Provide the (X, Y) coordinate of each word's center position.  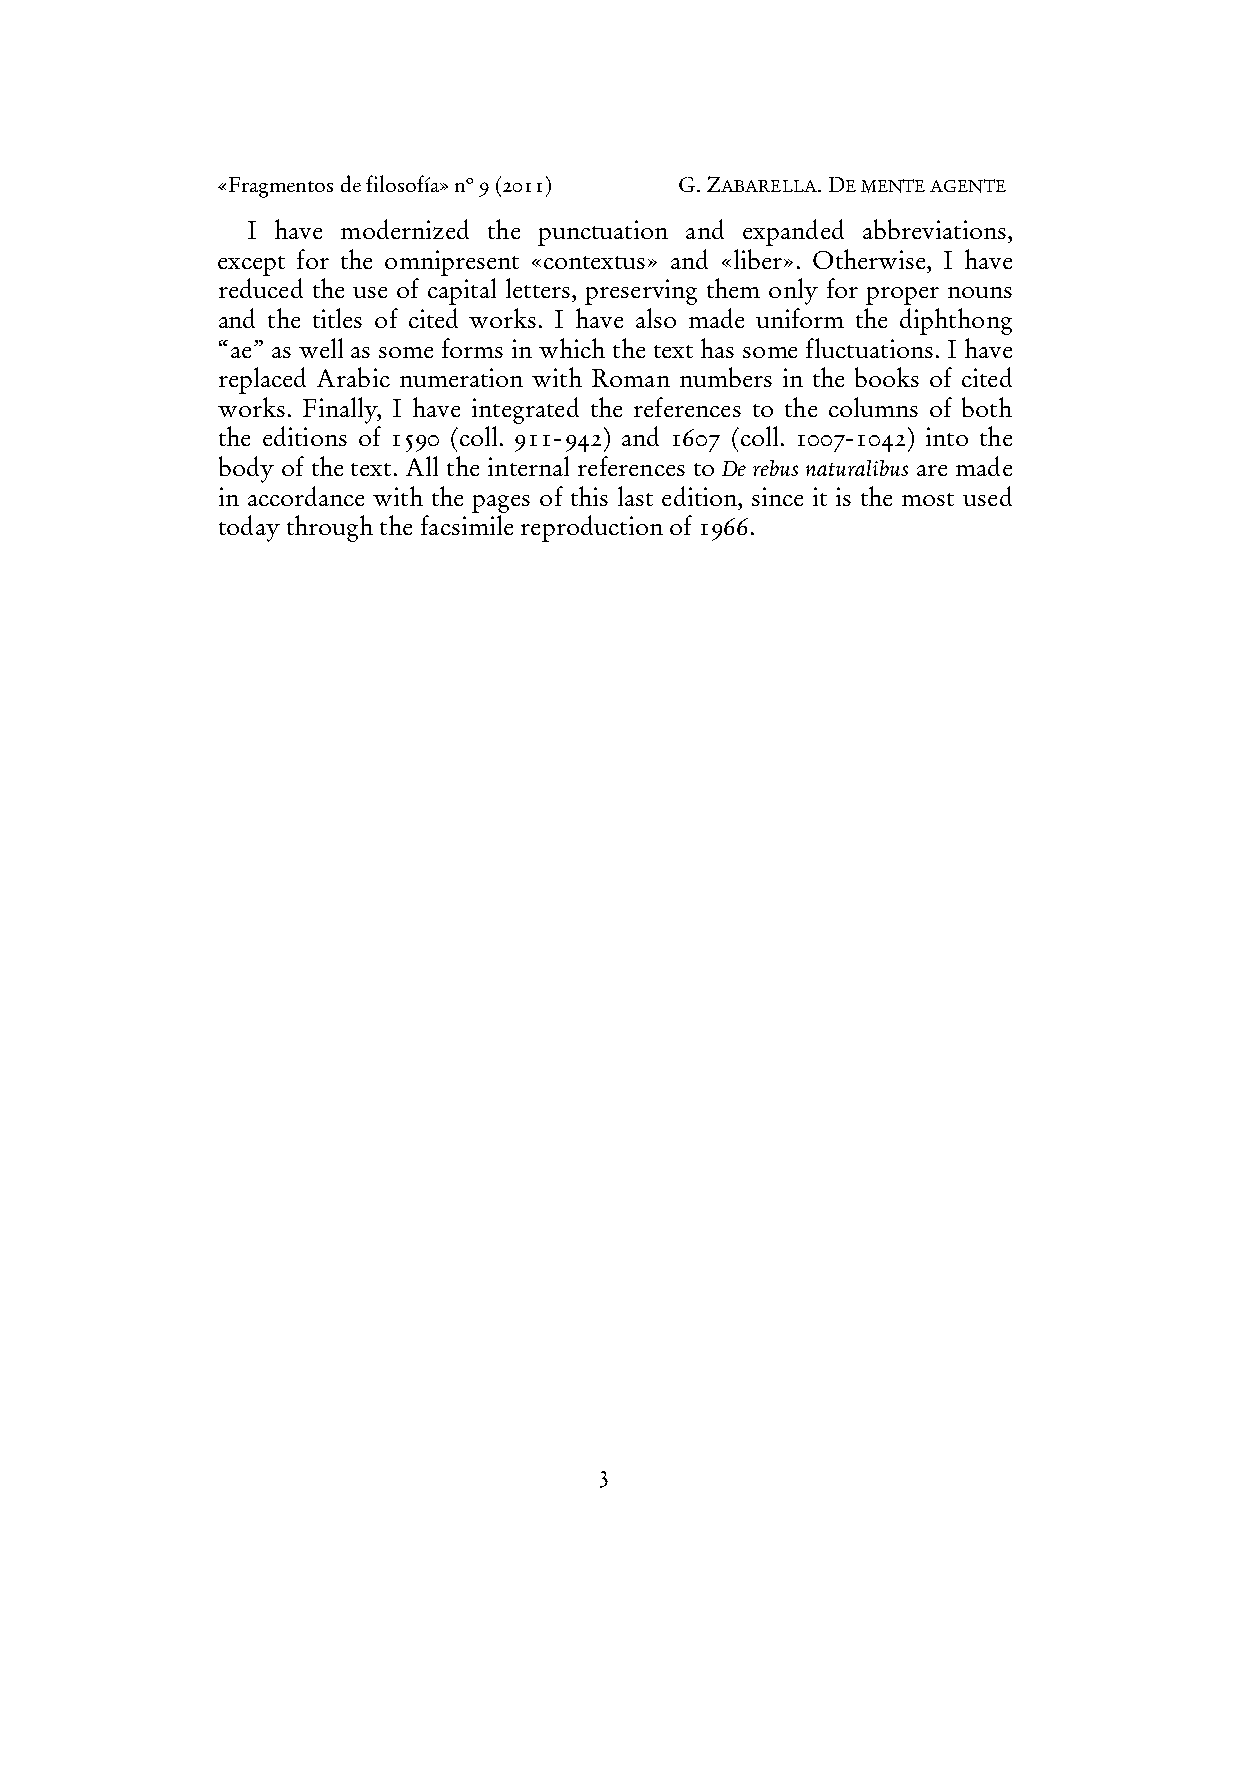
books (887, 377)
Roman (631, 378)
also (656, 318)
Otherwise (870, 259)
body (246, 469)
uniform (800, 318)
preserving (641, 292)
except (251, 266)
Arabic (353, 377)
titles (337, 318)
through (330, 528)
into (947, 436)
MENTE (893, 186)
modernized (405, 229)
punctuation (603, 233)
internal (528, 466)
